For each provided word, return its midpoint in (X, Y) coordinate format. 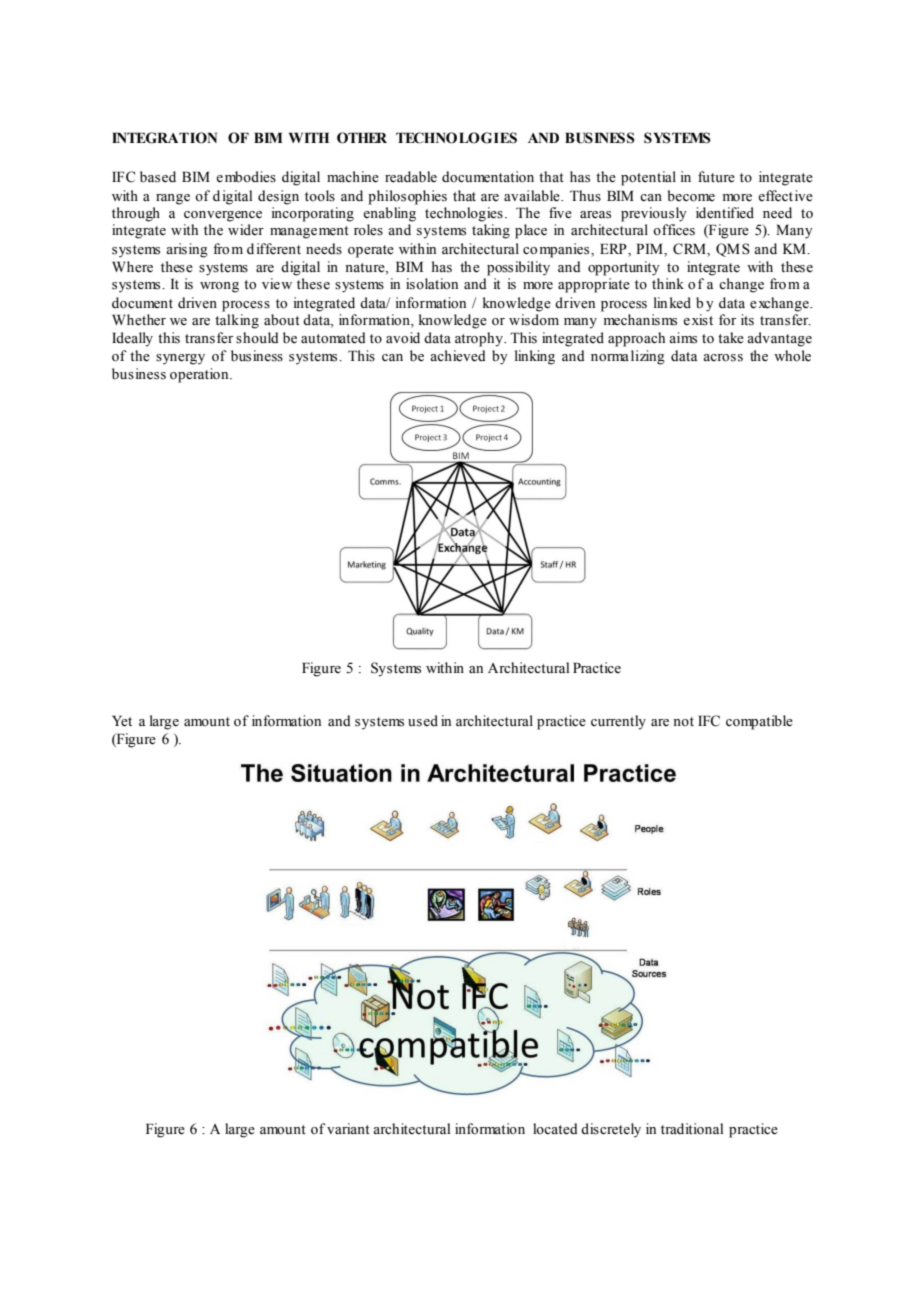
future (716, 177)
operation (200, 375)
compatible (759, 722)
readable (411, 177)
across (723, 358)
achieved (458, 356)
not (683, 721)
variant (348, 1128)
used (423, 721)
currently (618, 722)
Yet (122, 721)
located (555, 1129)
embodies (246, 177)
